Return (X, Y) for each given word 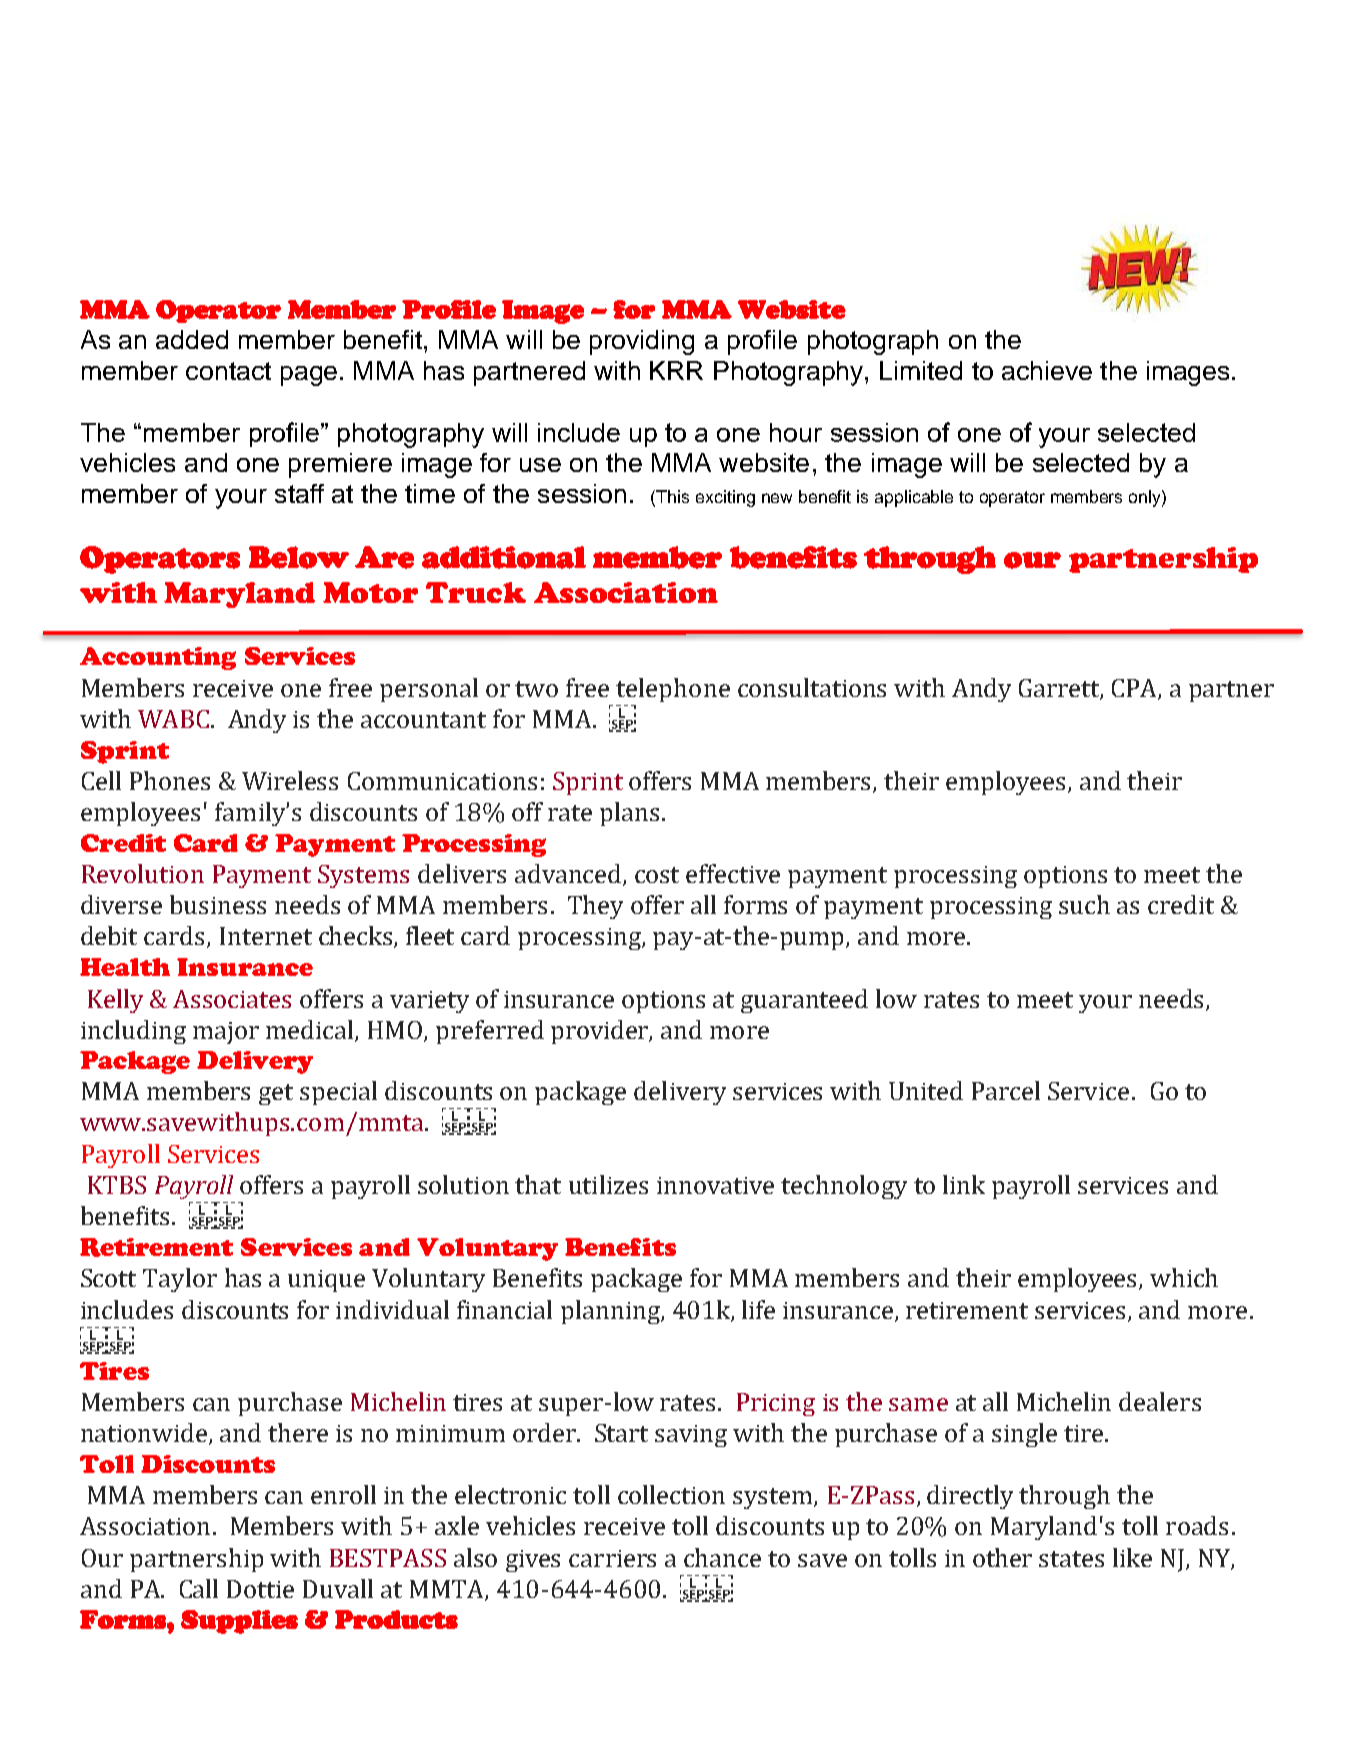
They (595, 907)
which (1184, 1277)
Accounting (158, 658)
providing (642, 342)
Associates (232, 999)
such (1084, 904)
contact (228, 371)
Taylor (180, 1280)
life (758, 1309)
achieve (1047, 370)
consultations (812, 687)
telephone (673, 690)
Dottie (260, 1589)
